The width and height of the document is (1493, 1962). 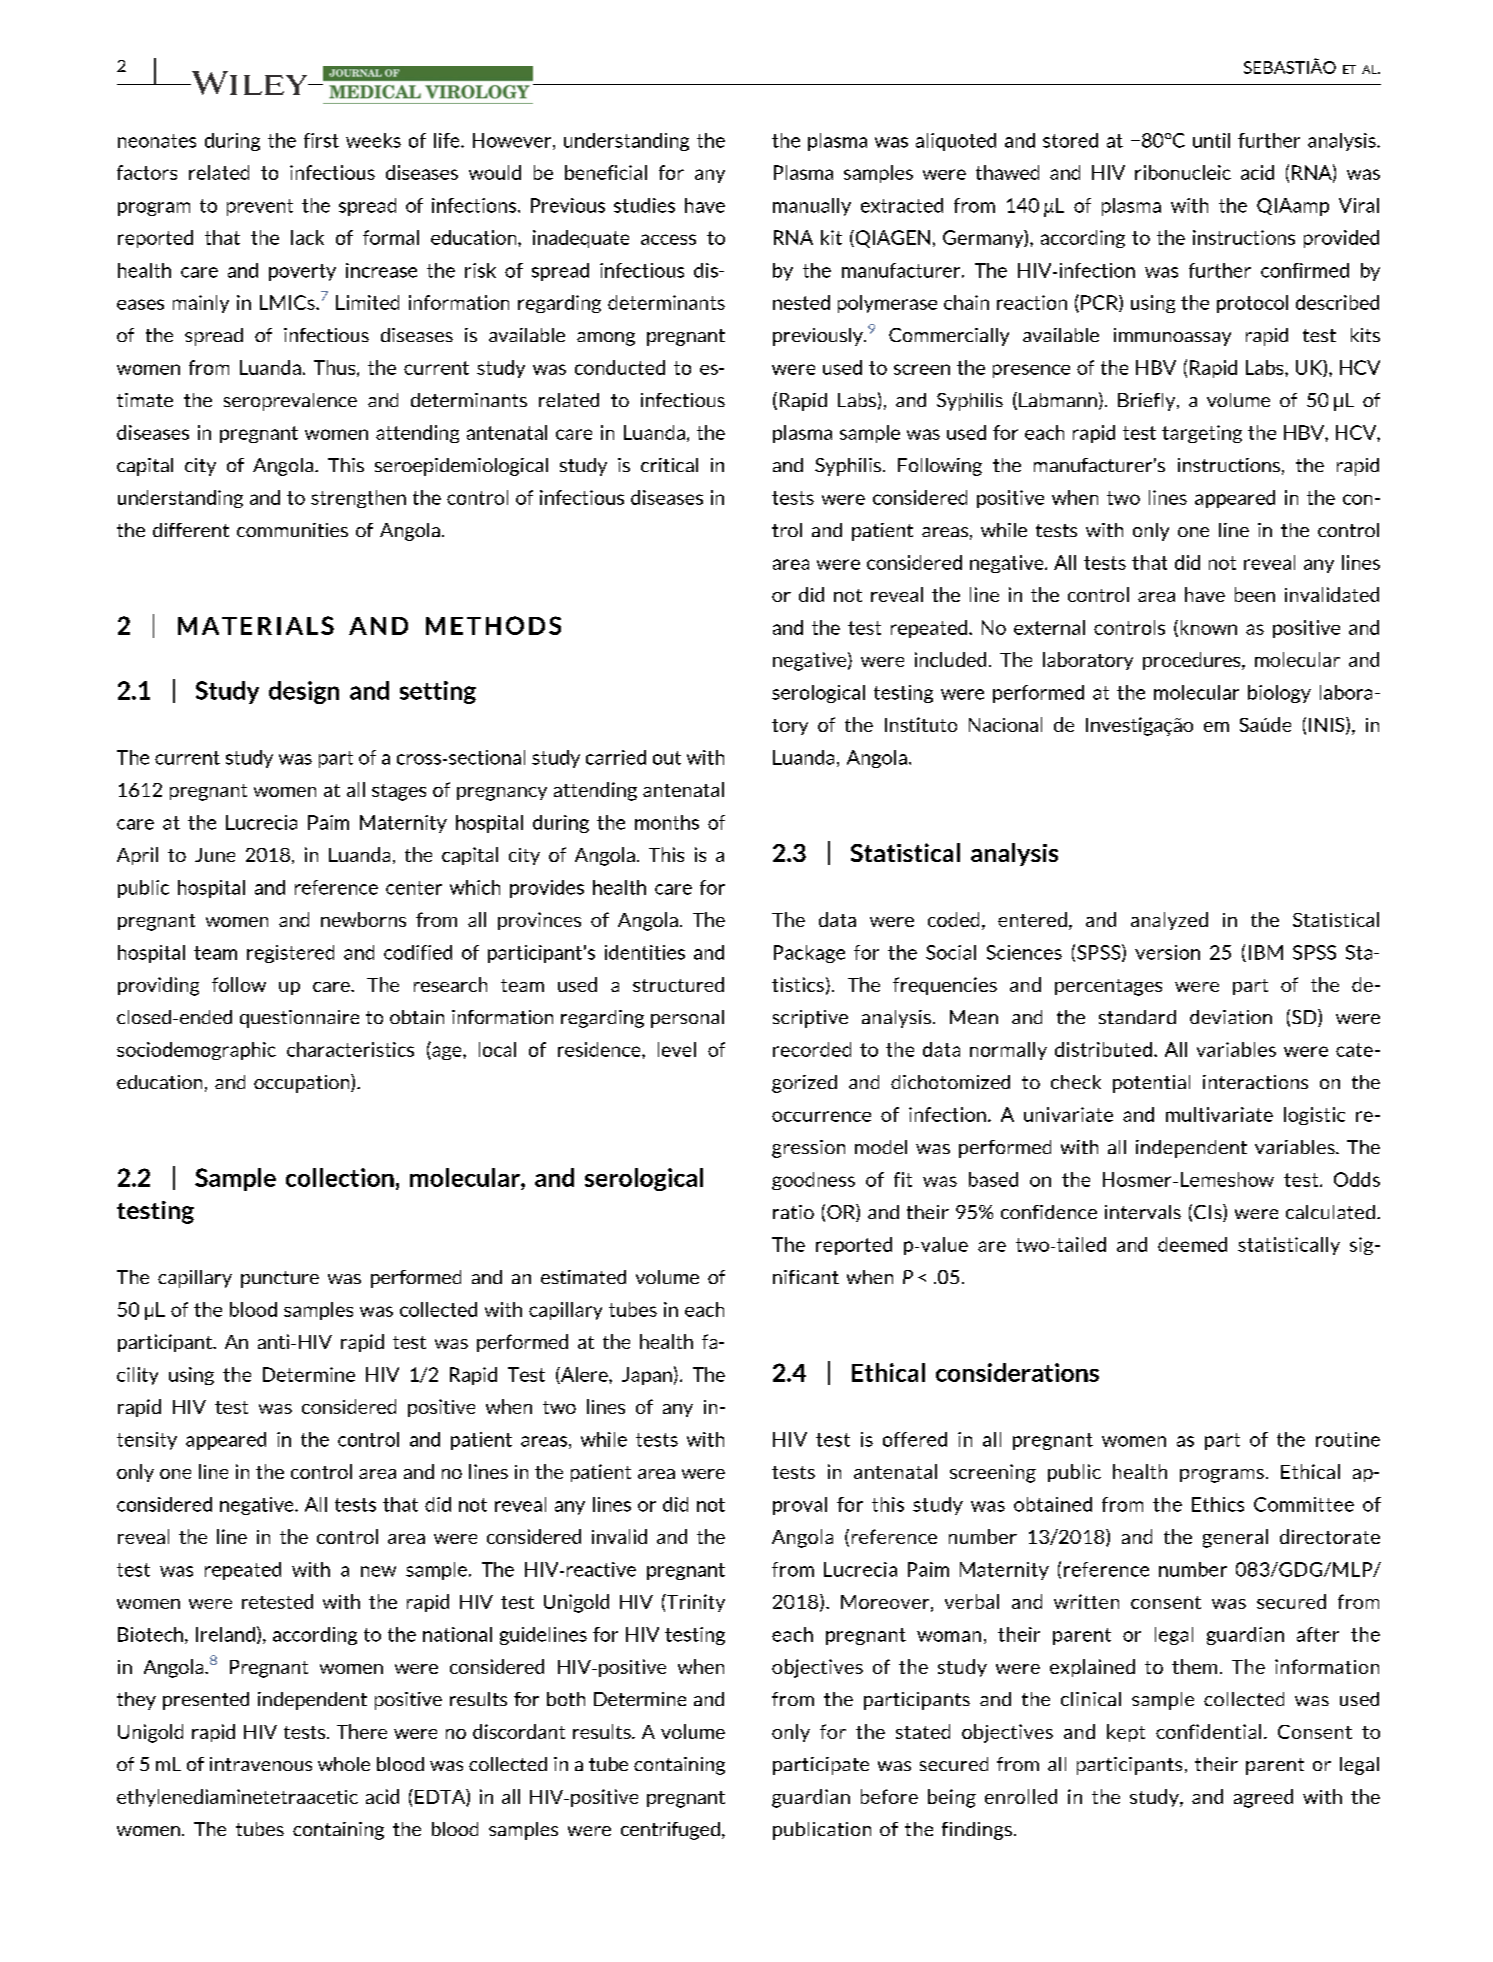 I want to click on intravenous, so click(x=261, y=1764).
